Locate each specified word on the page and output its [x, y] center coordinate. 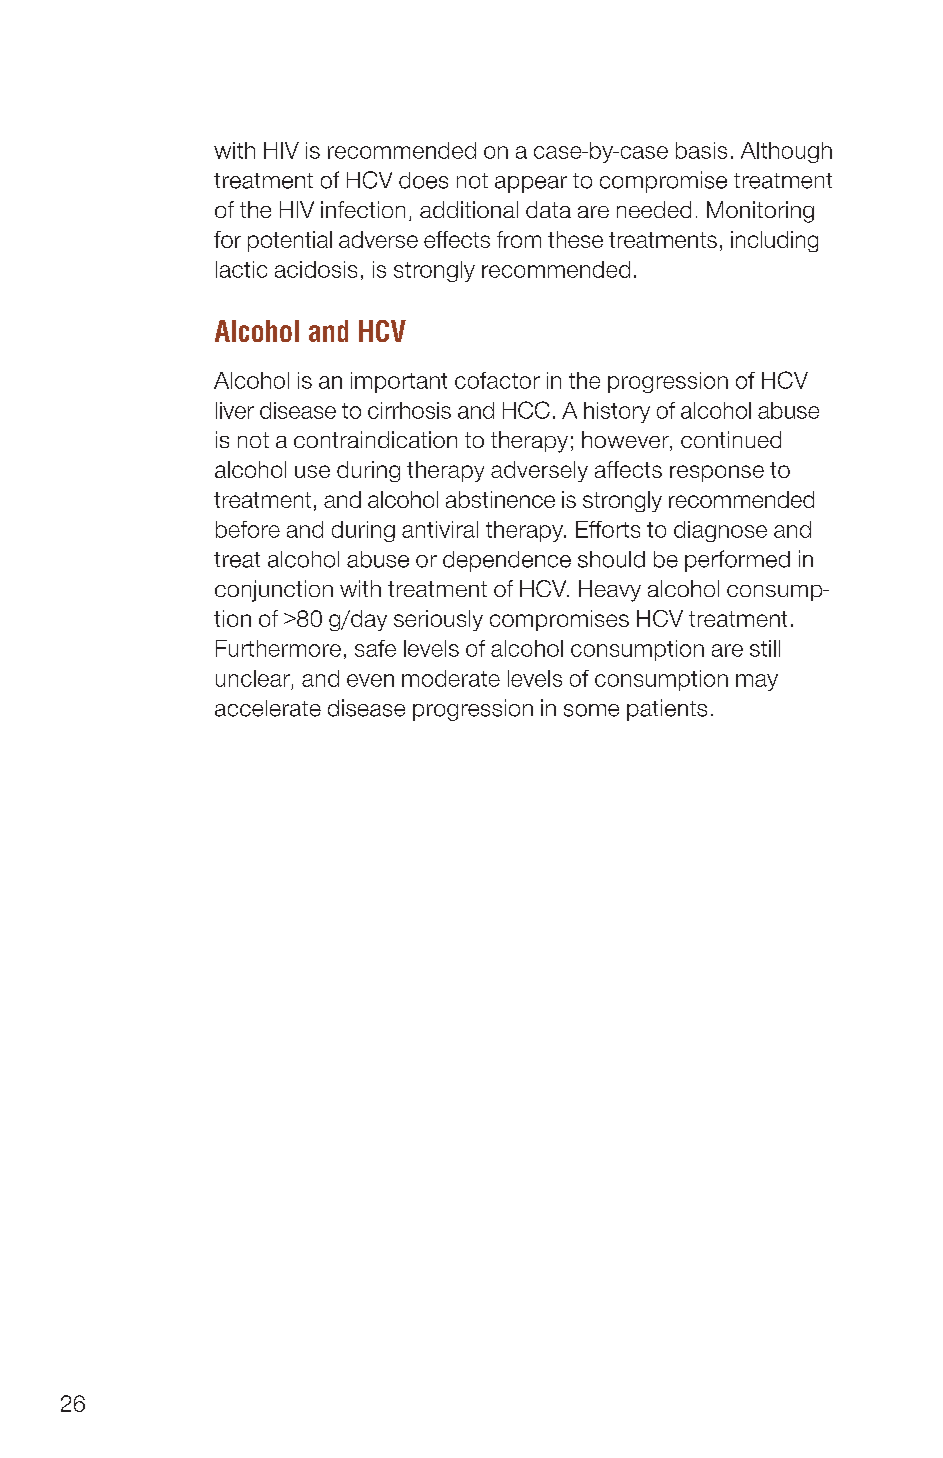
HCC [526, 410]
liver [235, 410]
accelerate [268, 708]
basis [701, 150]
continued [731, 439]
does [423, 180]
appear [531, 184]
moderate [451, 678]
